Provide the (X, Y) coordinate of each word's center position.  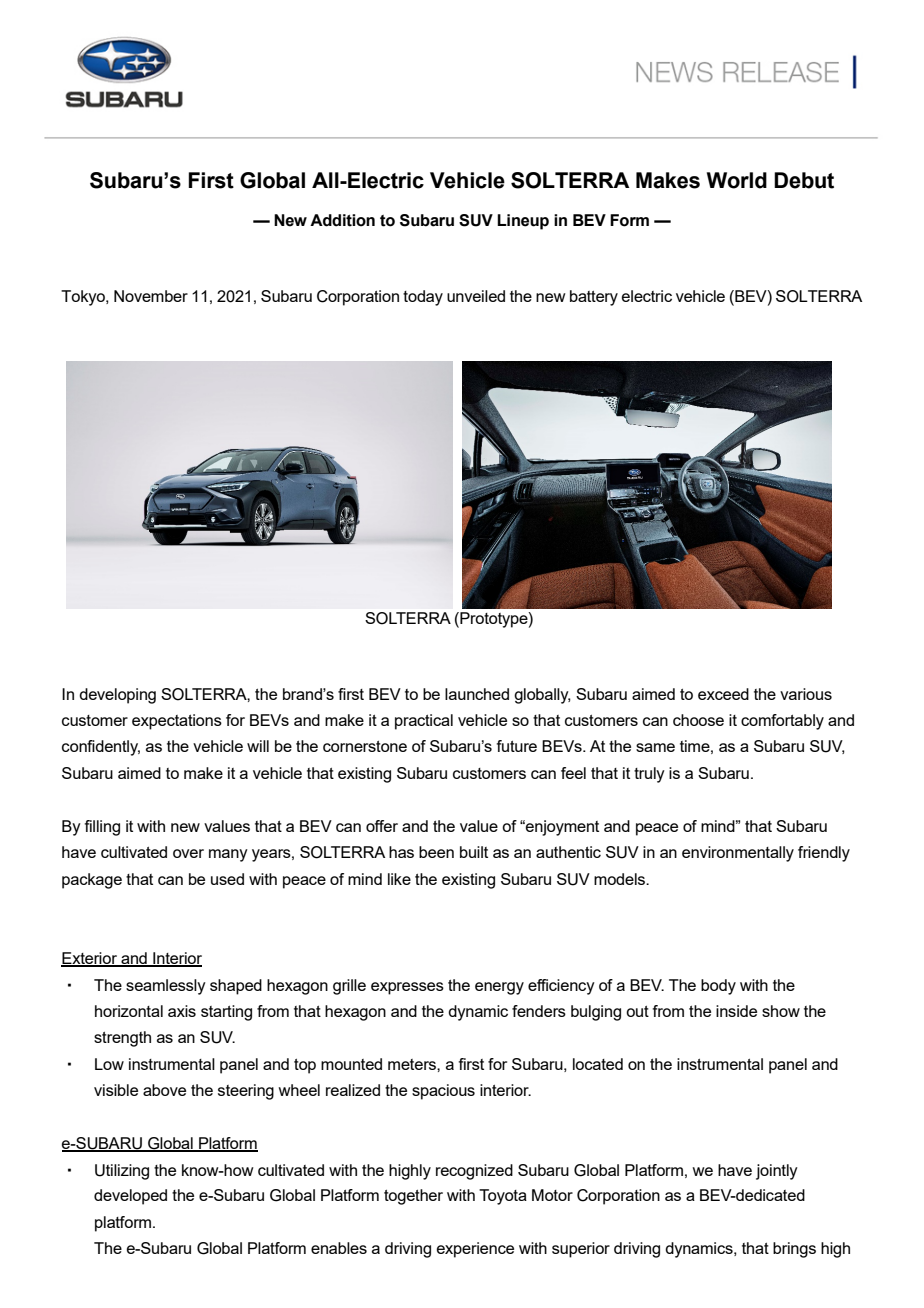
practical (424, 722)
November (151, 296)
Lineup (523, 222)
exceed (723, 694)
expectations (177, 722)
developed (130, 1197)
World (737, 180)
